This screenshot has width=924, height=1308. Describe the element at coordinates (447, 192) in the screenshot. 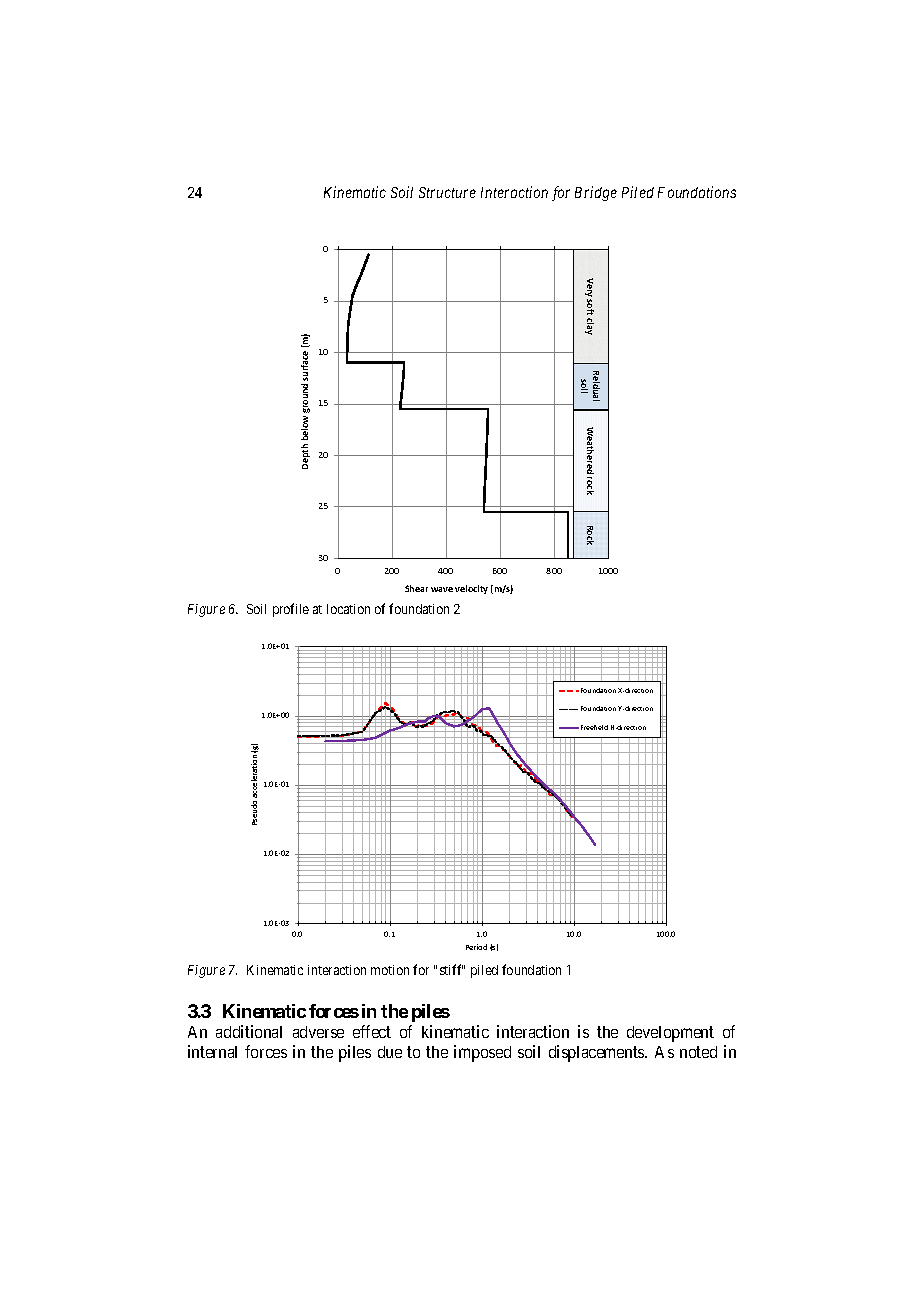

I see `Structure` at that location.
